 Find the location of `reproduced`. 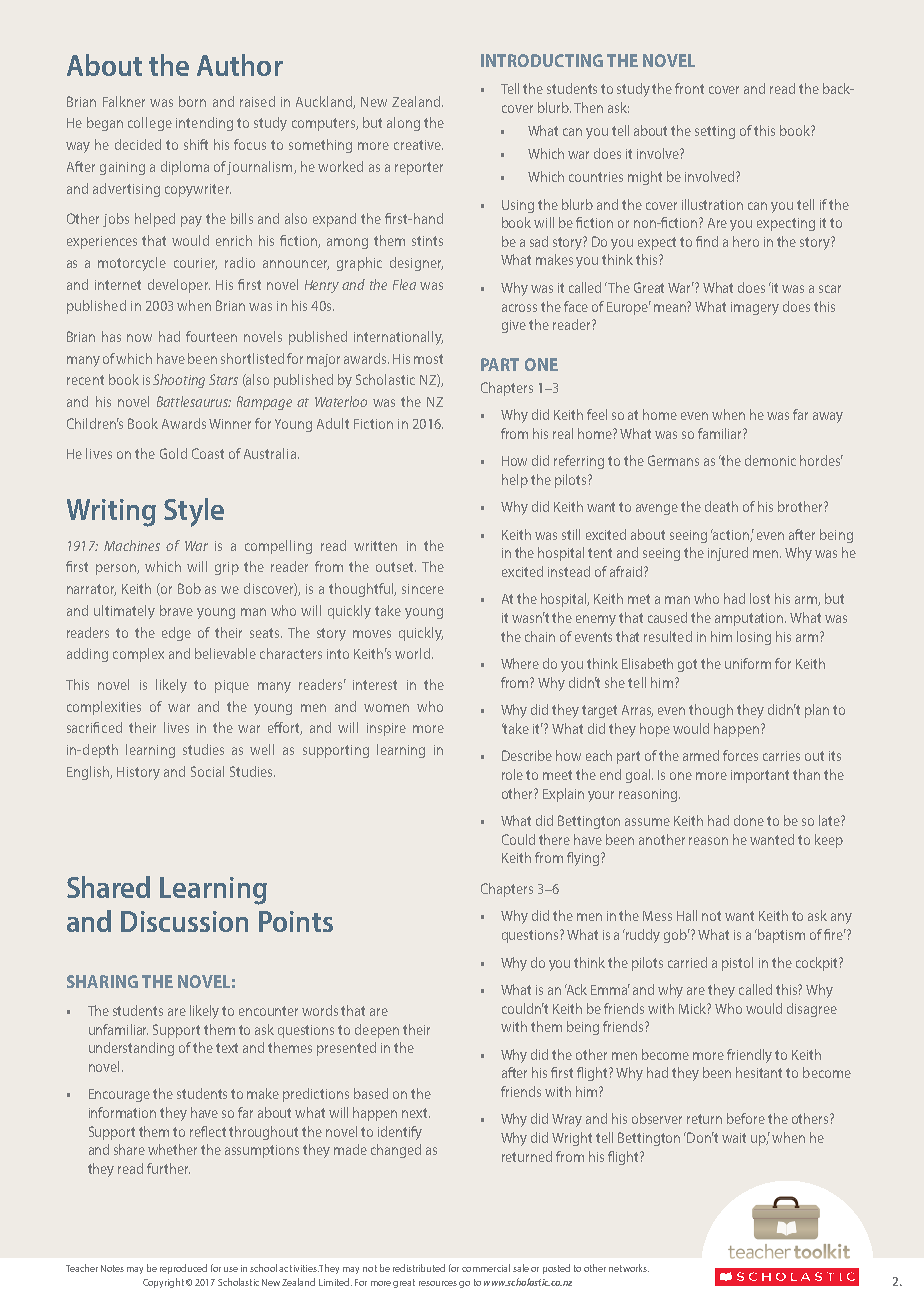

reproduced is located at coordinates (183, 1269).
